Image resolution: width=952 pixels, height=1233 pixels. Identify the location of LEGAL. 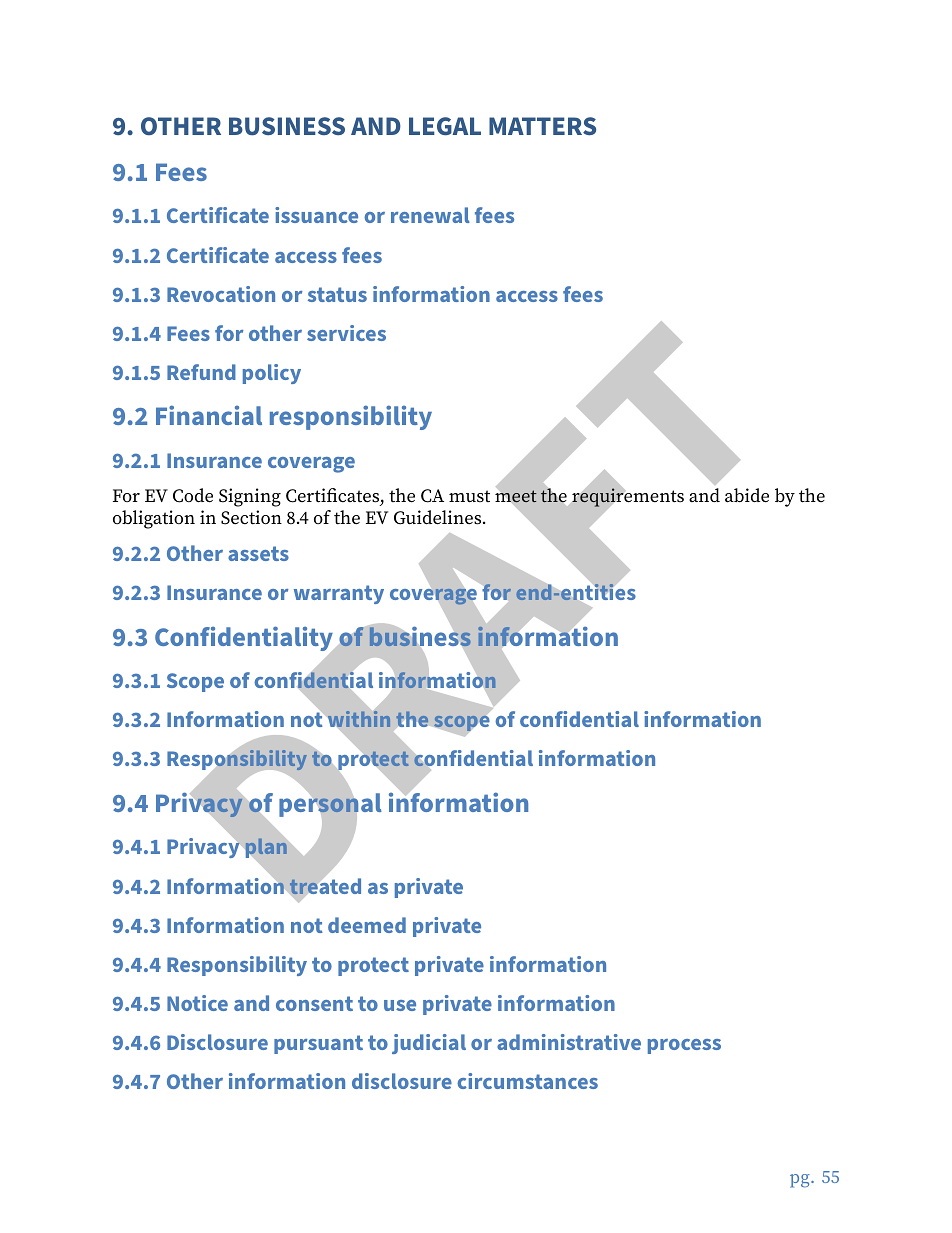
(445, 126).
